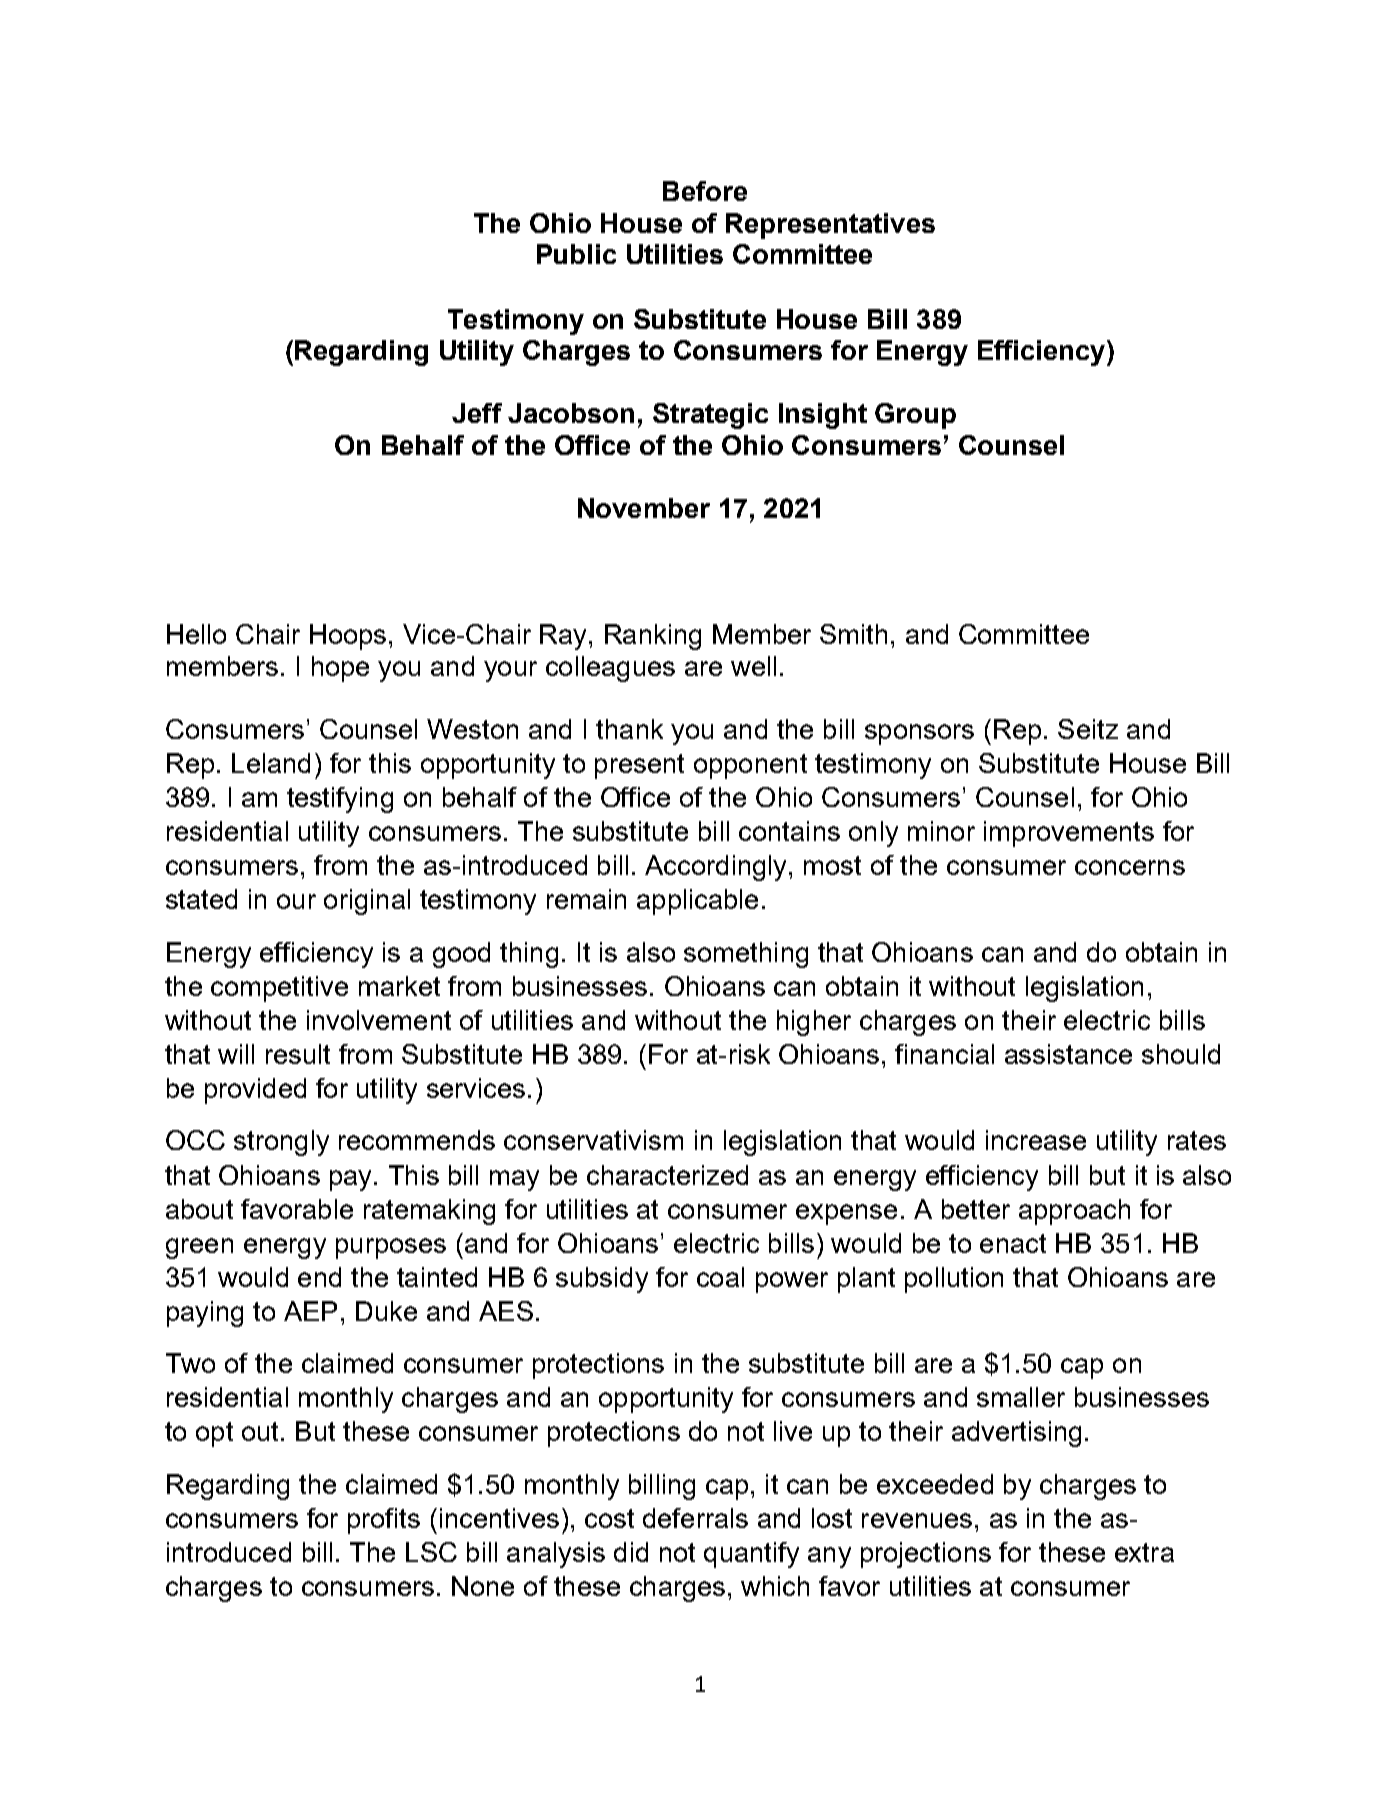  Describe the element at coordinates (384, 1521) in the screenshot. I see `profits` at that location.
